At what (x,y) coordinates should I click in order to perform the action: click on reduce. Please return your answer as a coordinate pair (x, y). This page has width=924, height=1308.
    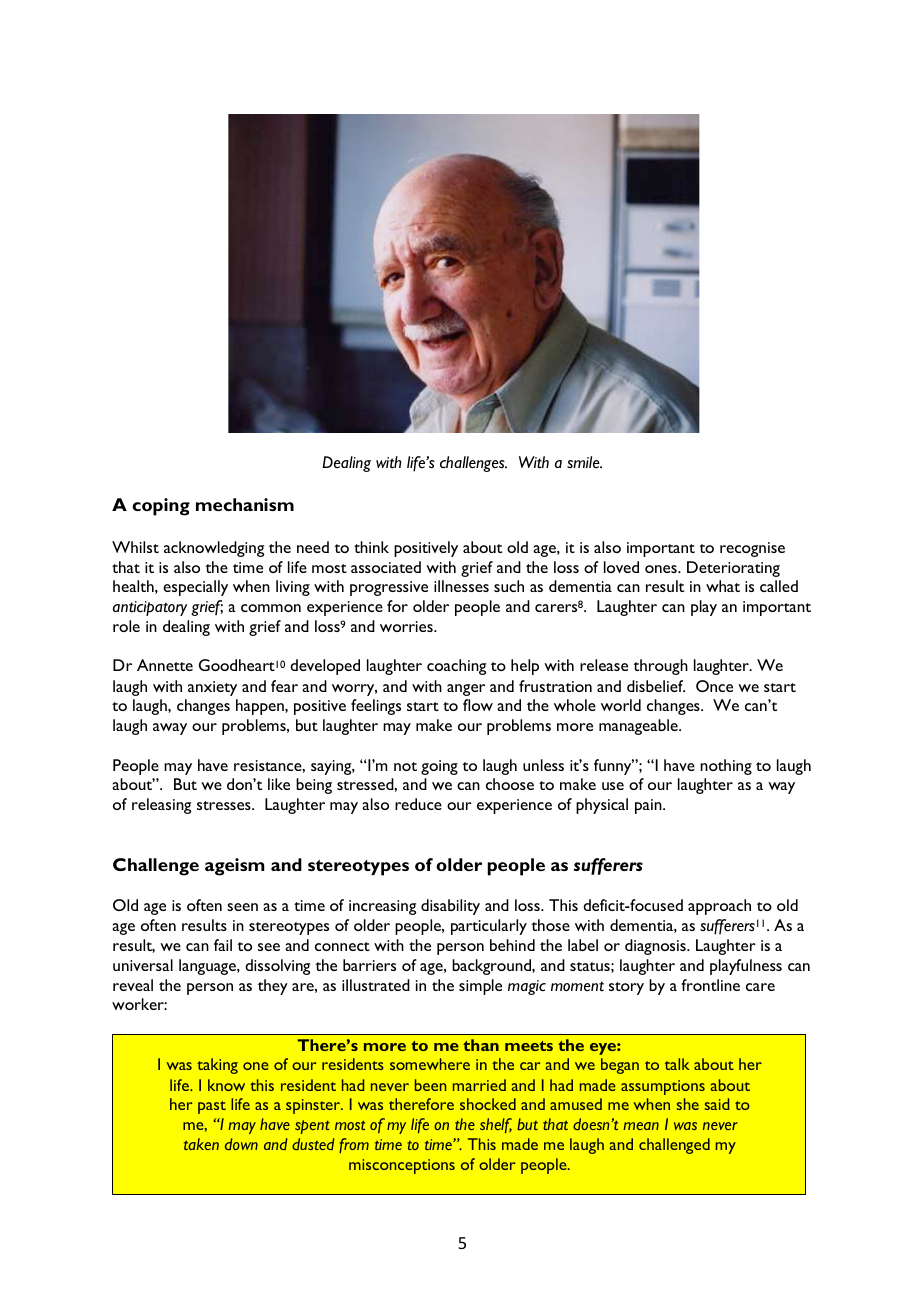
    Looking at the image, I should click on (418, 804).
